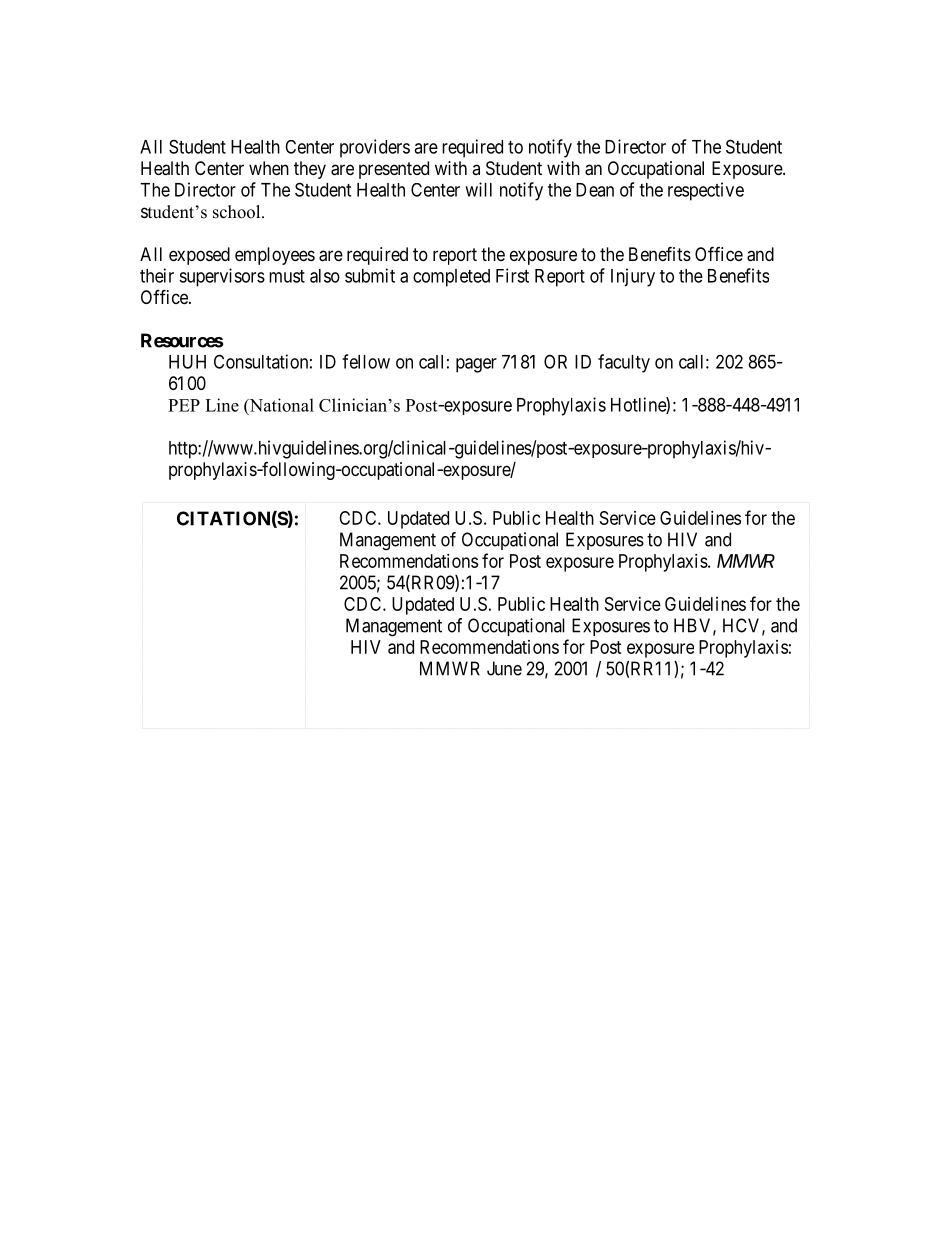 The height and width of the image is (1233, 952). I want to click on fellow, so click(366, 361).
